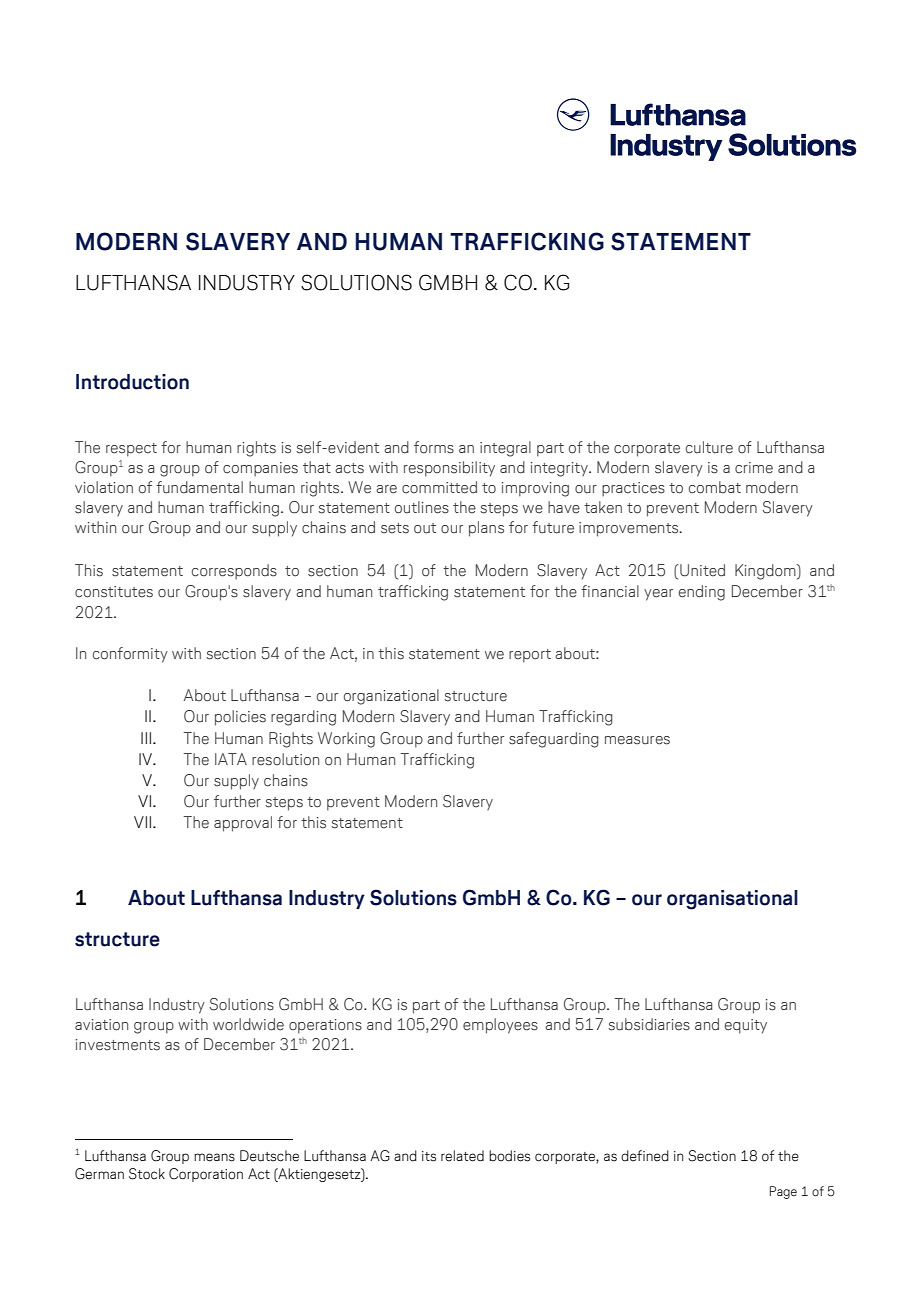 Image resolution: width=924 pixels, height=1308 pixels. What do you see at coordinates (132, 382) in the image?
I see `Introduction` at bounding box center [132, 382].
